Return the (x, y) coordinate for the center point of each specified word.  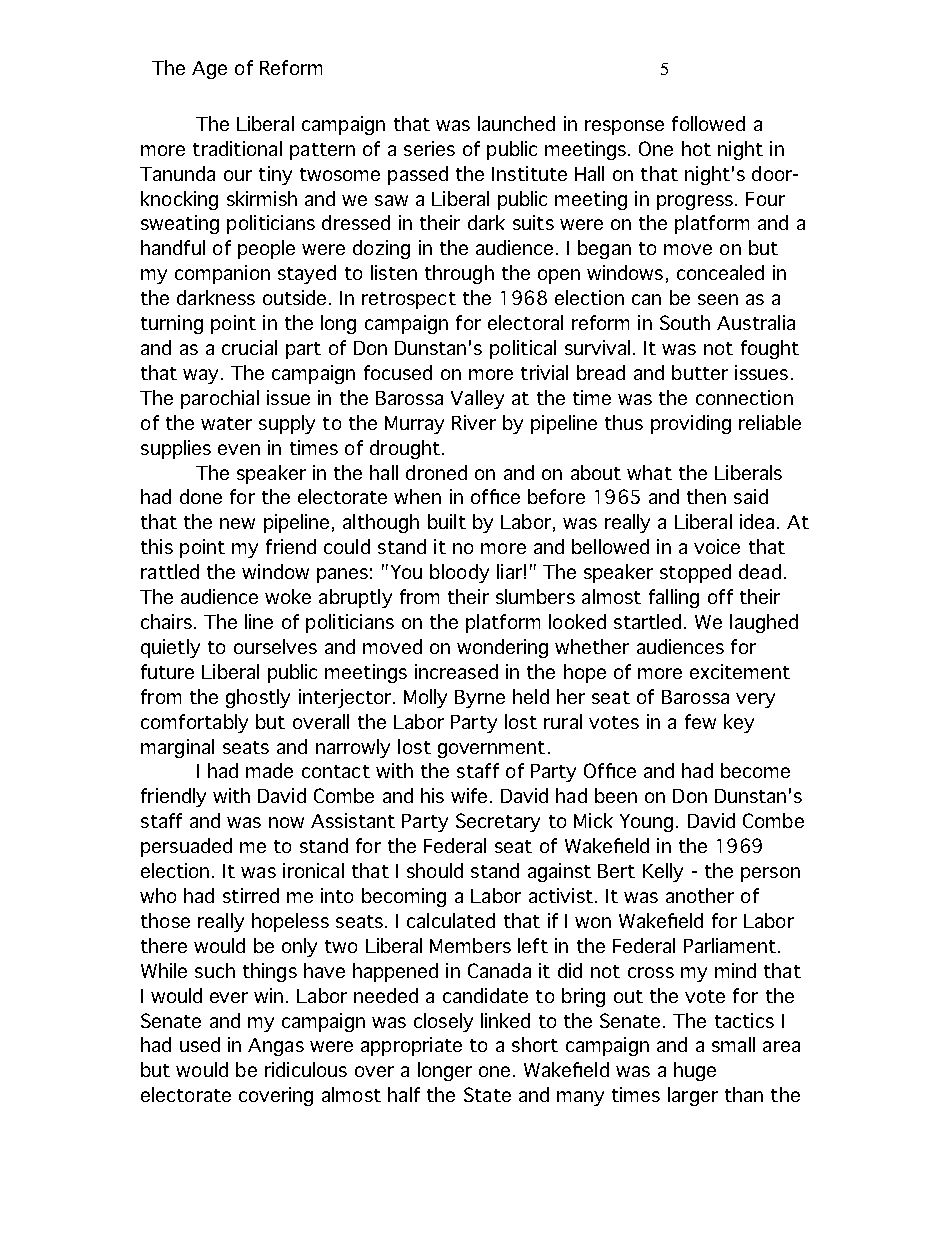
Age (209, 70)
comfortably (194, 723)
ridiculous (306, 1069)
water (226, 423)
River (474, 422)
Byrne (480, 699)
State (487, 1094)
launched (516, 123)
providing (691, 424)
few (700, 721)
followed (708, 123)
